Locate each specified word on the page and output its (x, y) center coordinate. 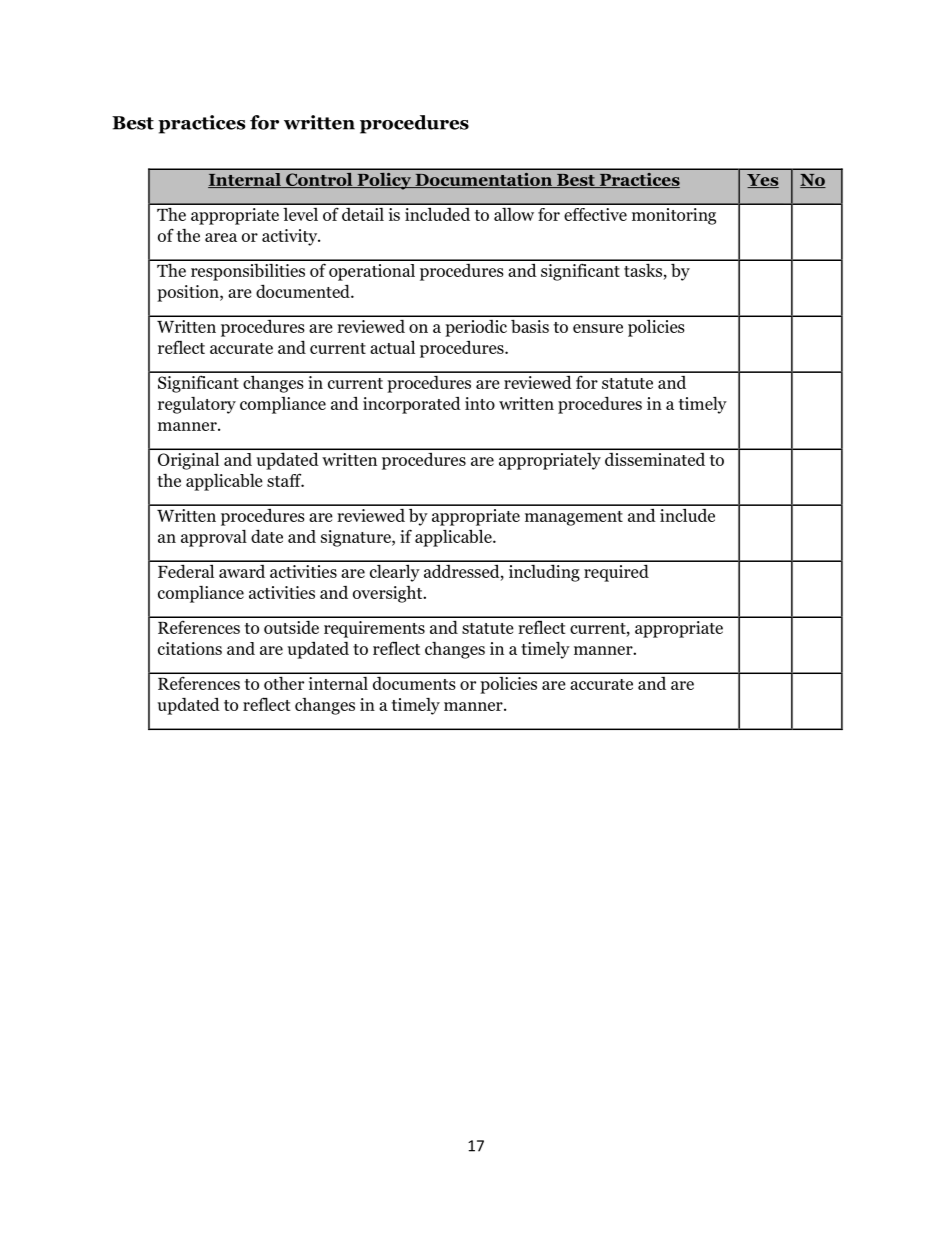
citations (190, 648)
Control (319, 180)
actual (392, 347)
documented (304, 291)
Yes (763, 181)
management (574, 518)
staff (285, 480)
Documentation (483, 180)
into (480, 403)
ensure (598, 328)
